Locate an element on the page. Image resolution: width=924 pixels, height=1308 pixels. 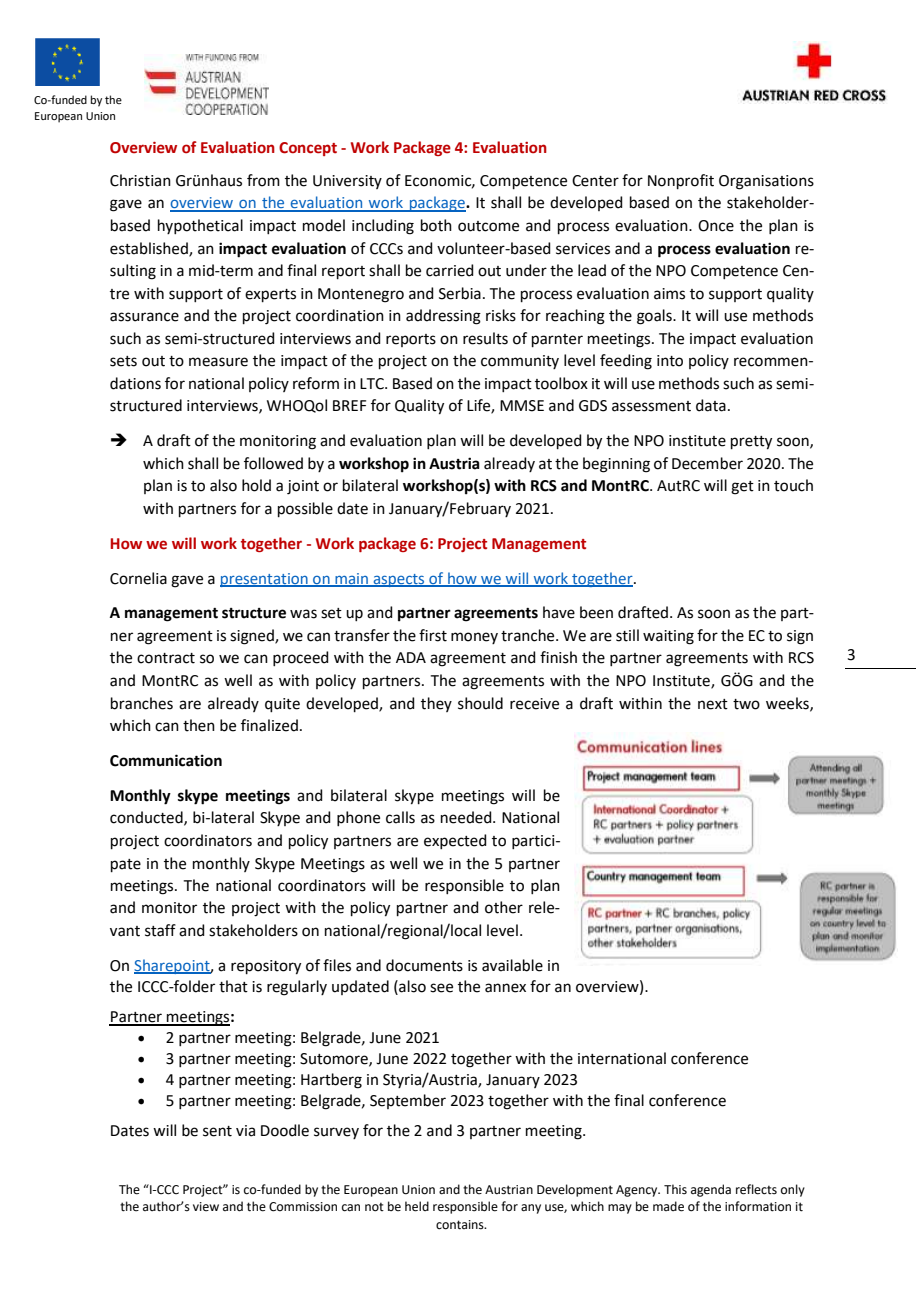
Nonprofit is located at coordinates (681, 181).
